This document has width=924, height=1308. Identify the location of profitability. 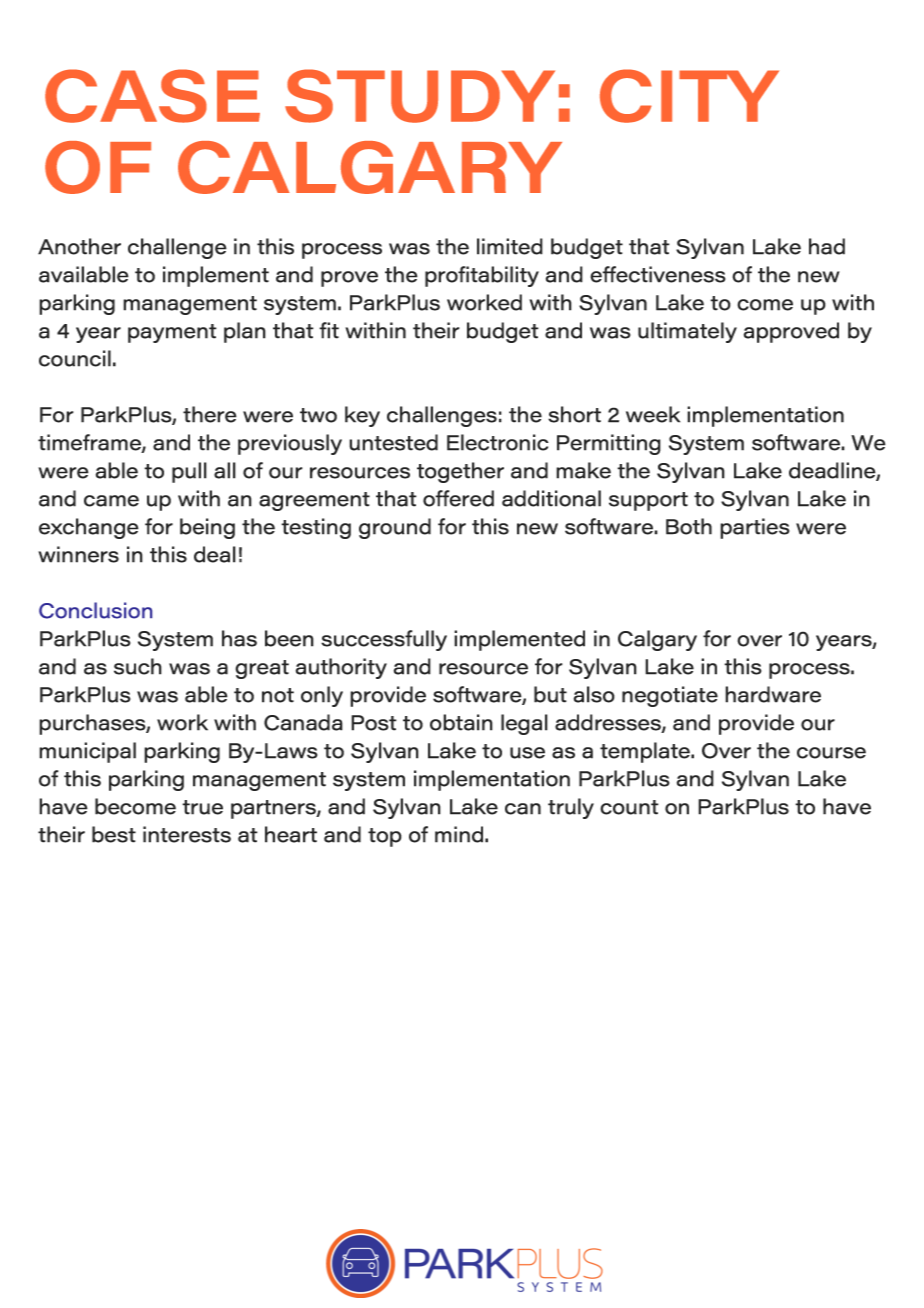
(482, 276).
